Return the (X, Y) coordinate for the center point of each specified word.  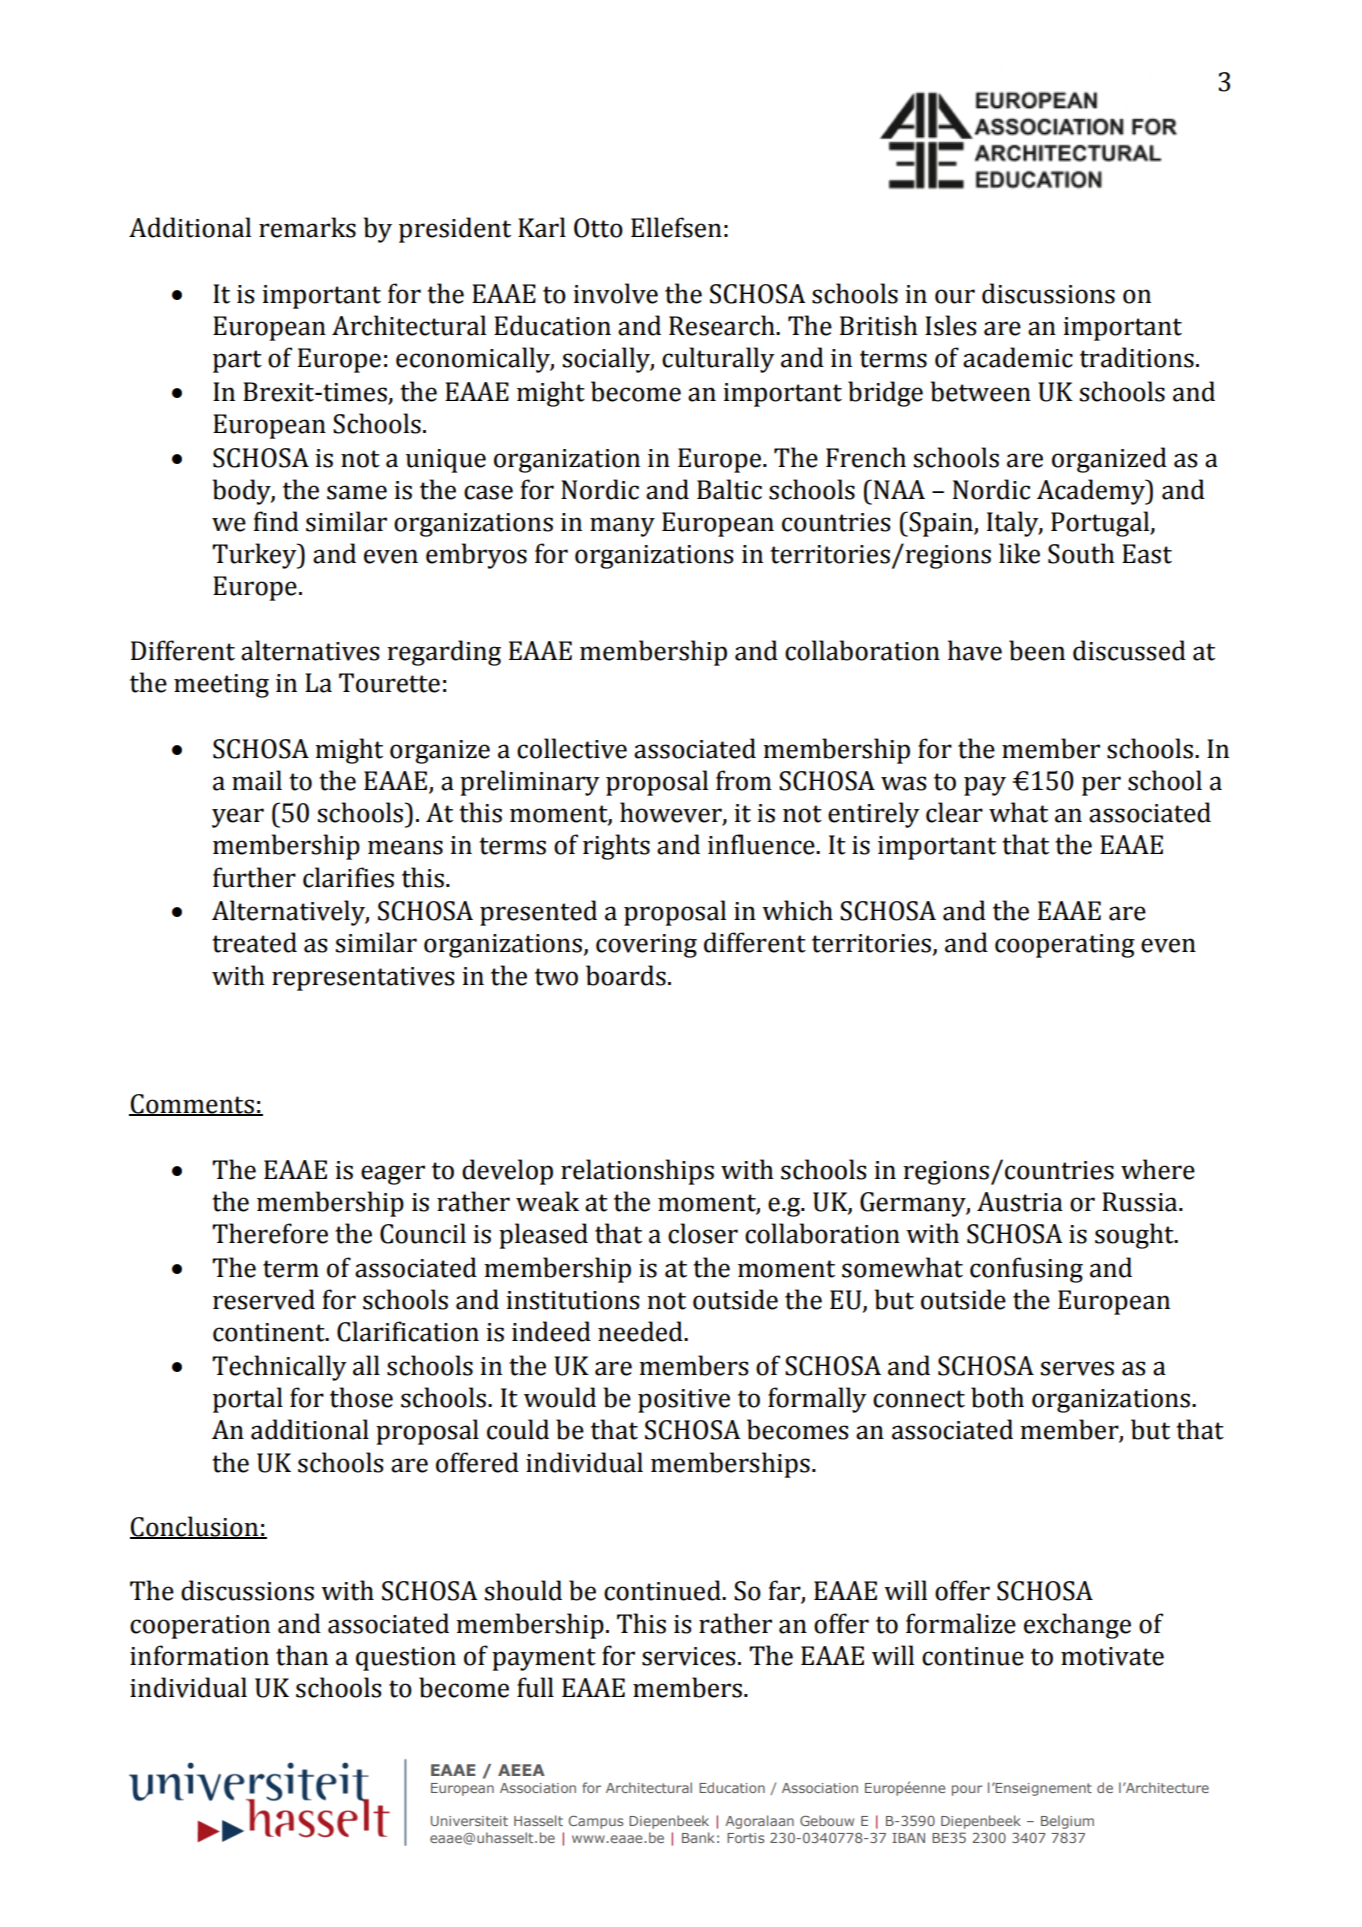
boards (626, 975)
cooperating (1065, 946)
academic (1018, 357)
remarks (307, 227)
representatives (363, 979)
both (997, 1397)
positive (684, 1401)
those (361, 1397)
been (1037, 650)
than (302, 1655)
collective (572, 748)
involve (615, 293)
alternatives (310, 650)
